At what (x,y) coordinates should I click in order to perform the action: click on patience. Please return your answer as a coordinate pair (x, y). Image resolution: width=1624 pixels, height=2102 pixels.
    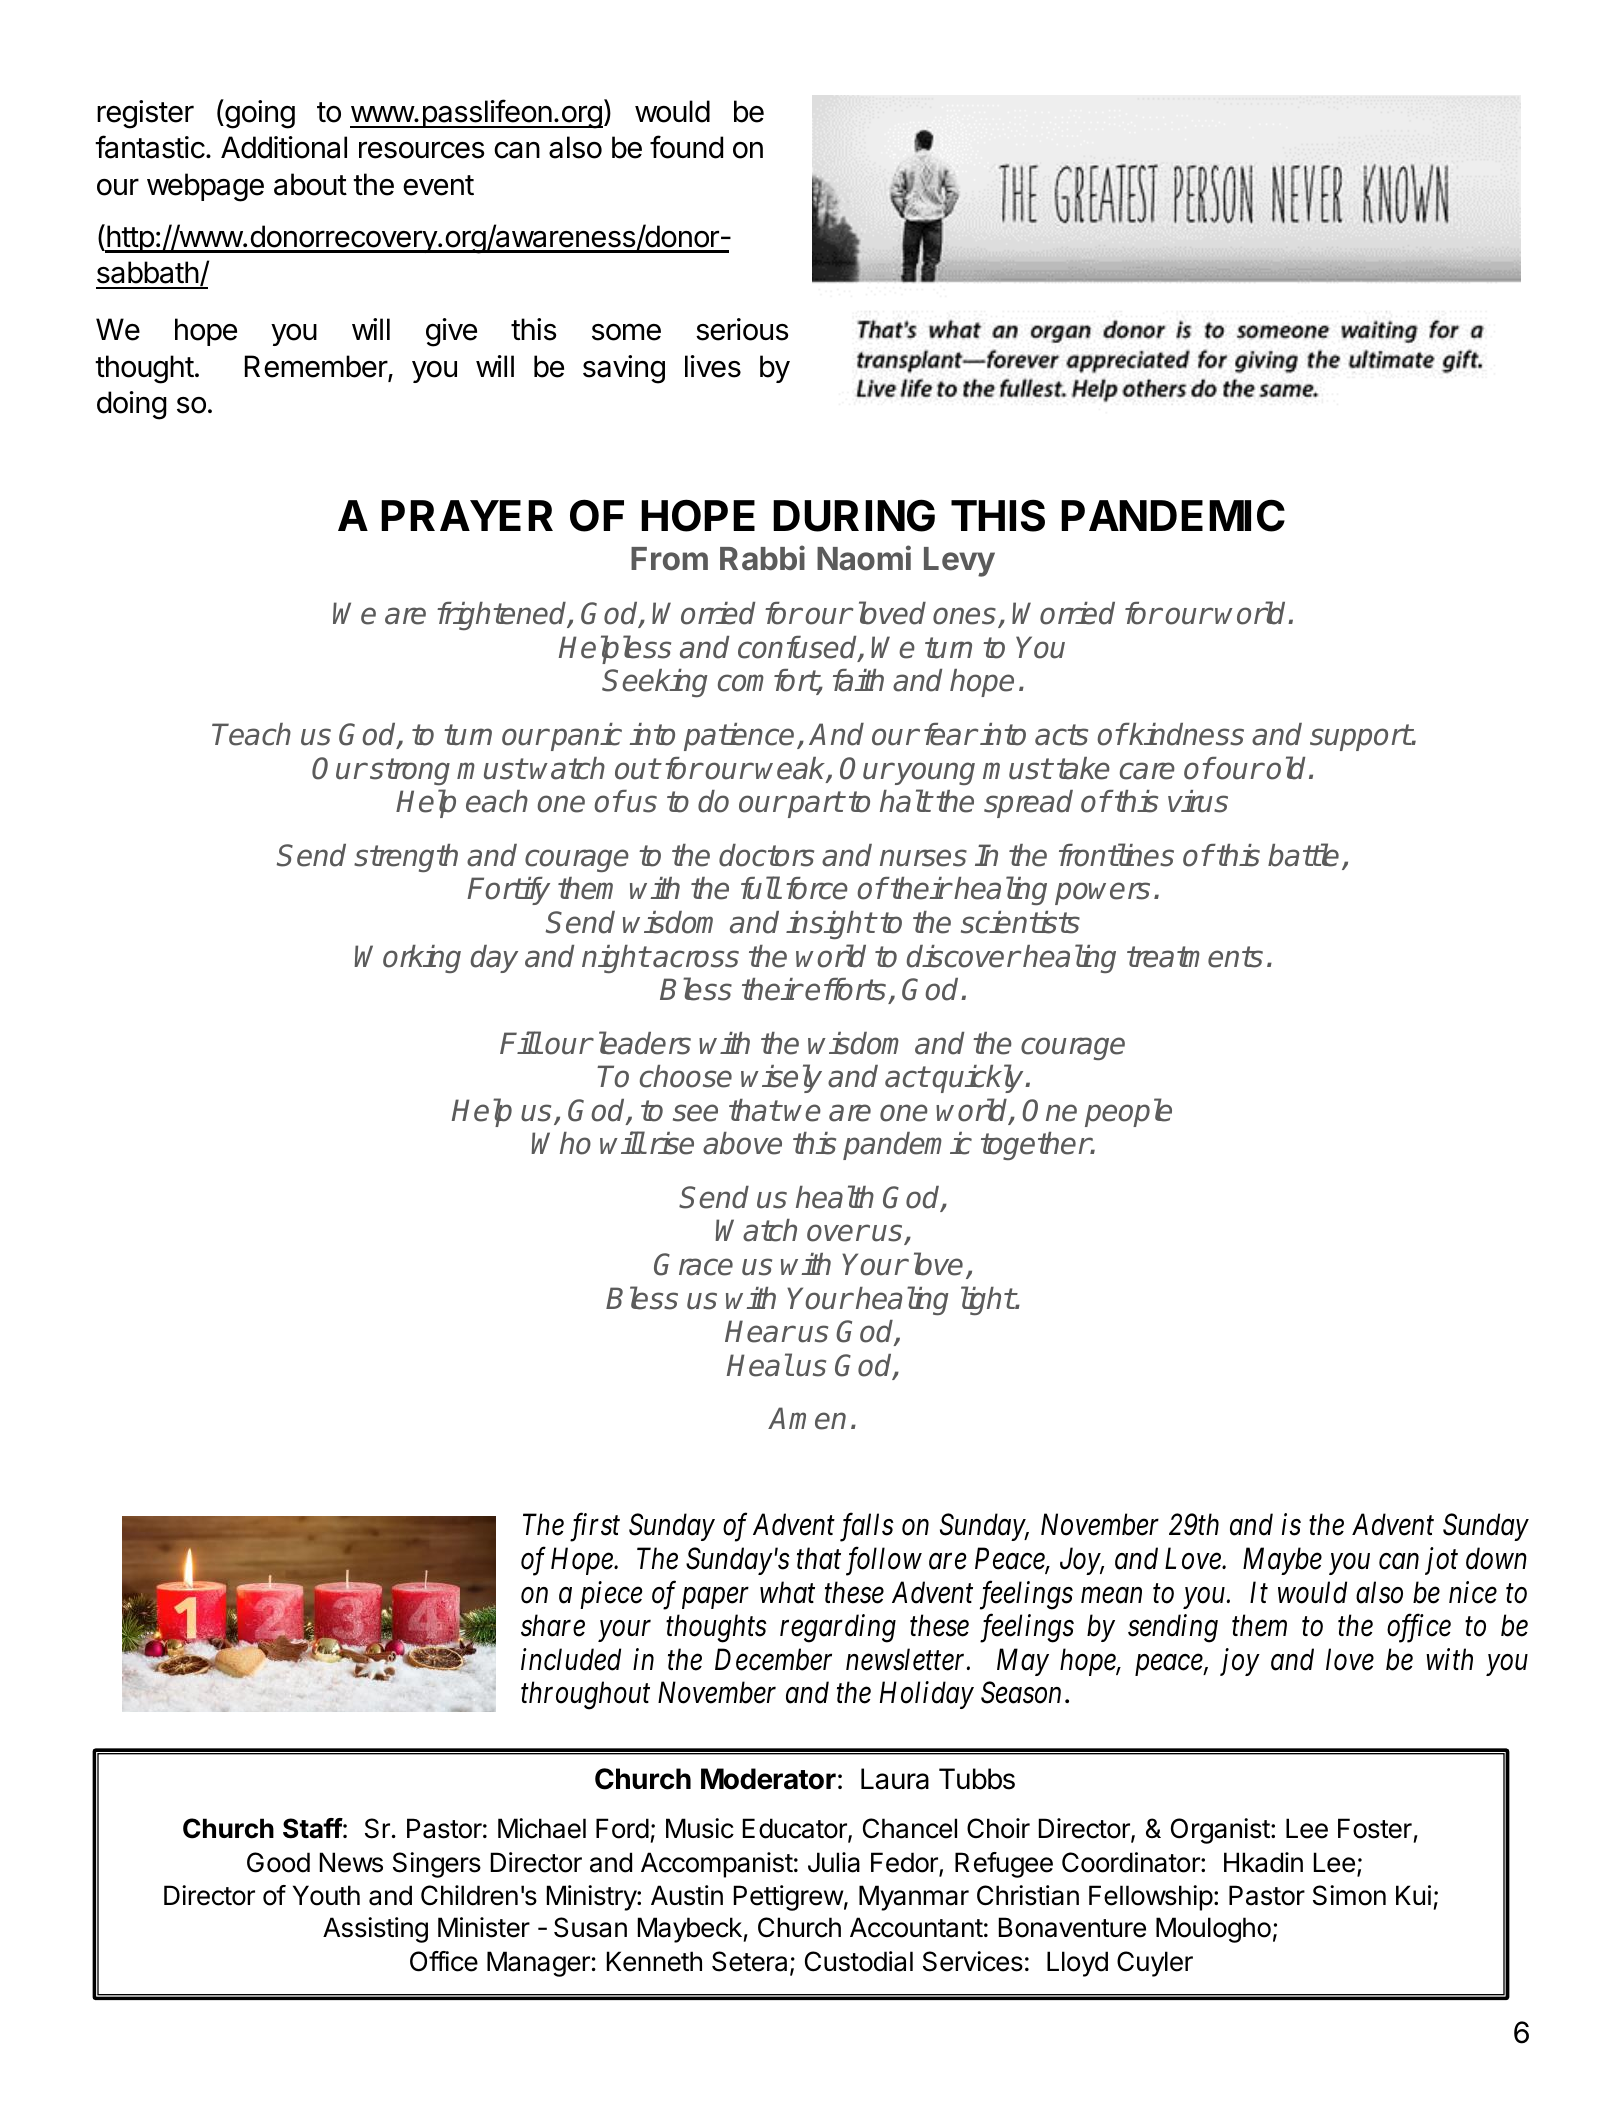
    Looking at the image, I should click on (739, 737).
